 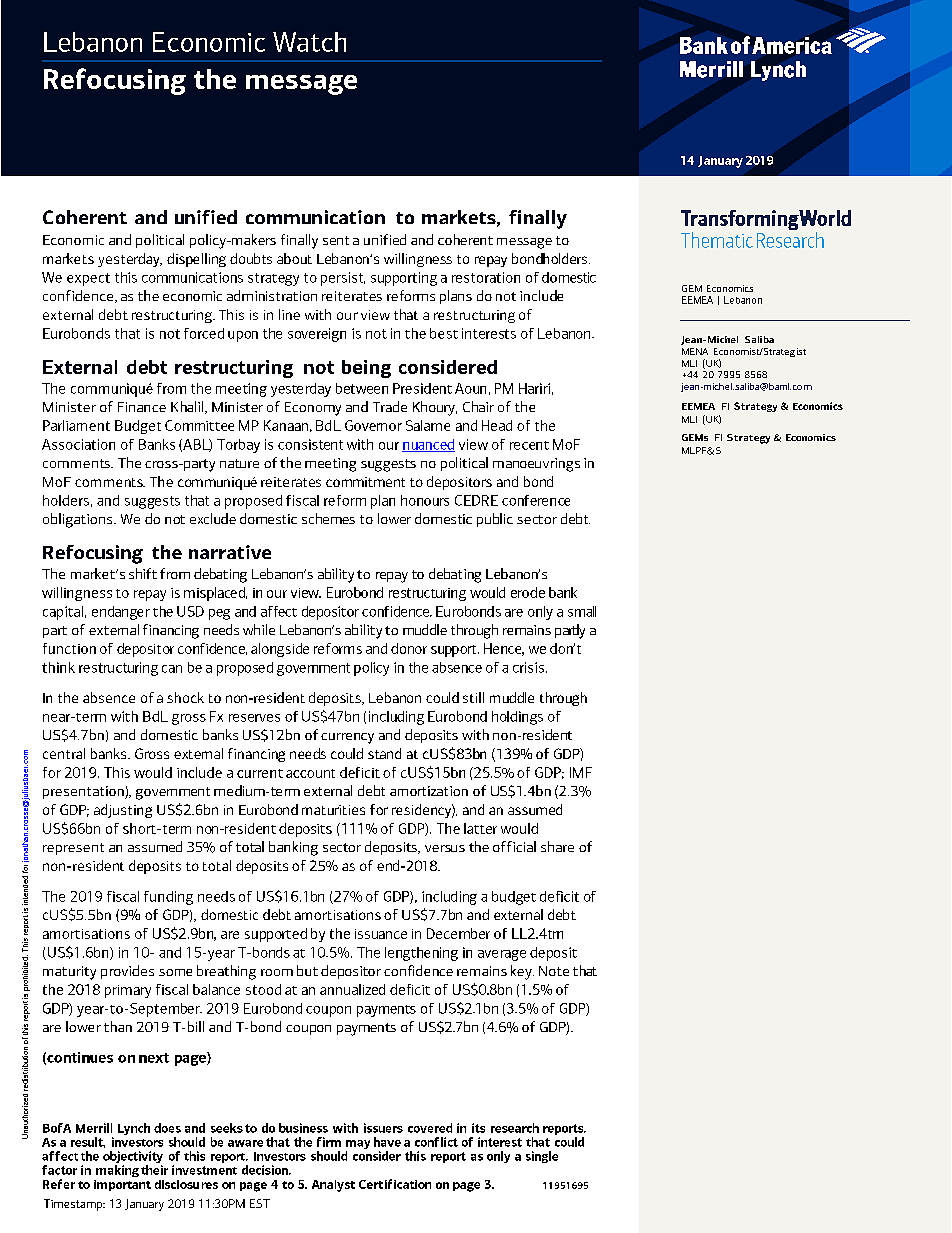 What do you see at coordinates (409, 648) in the document?
I see `donor` at bounding box center [409, 648].
